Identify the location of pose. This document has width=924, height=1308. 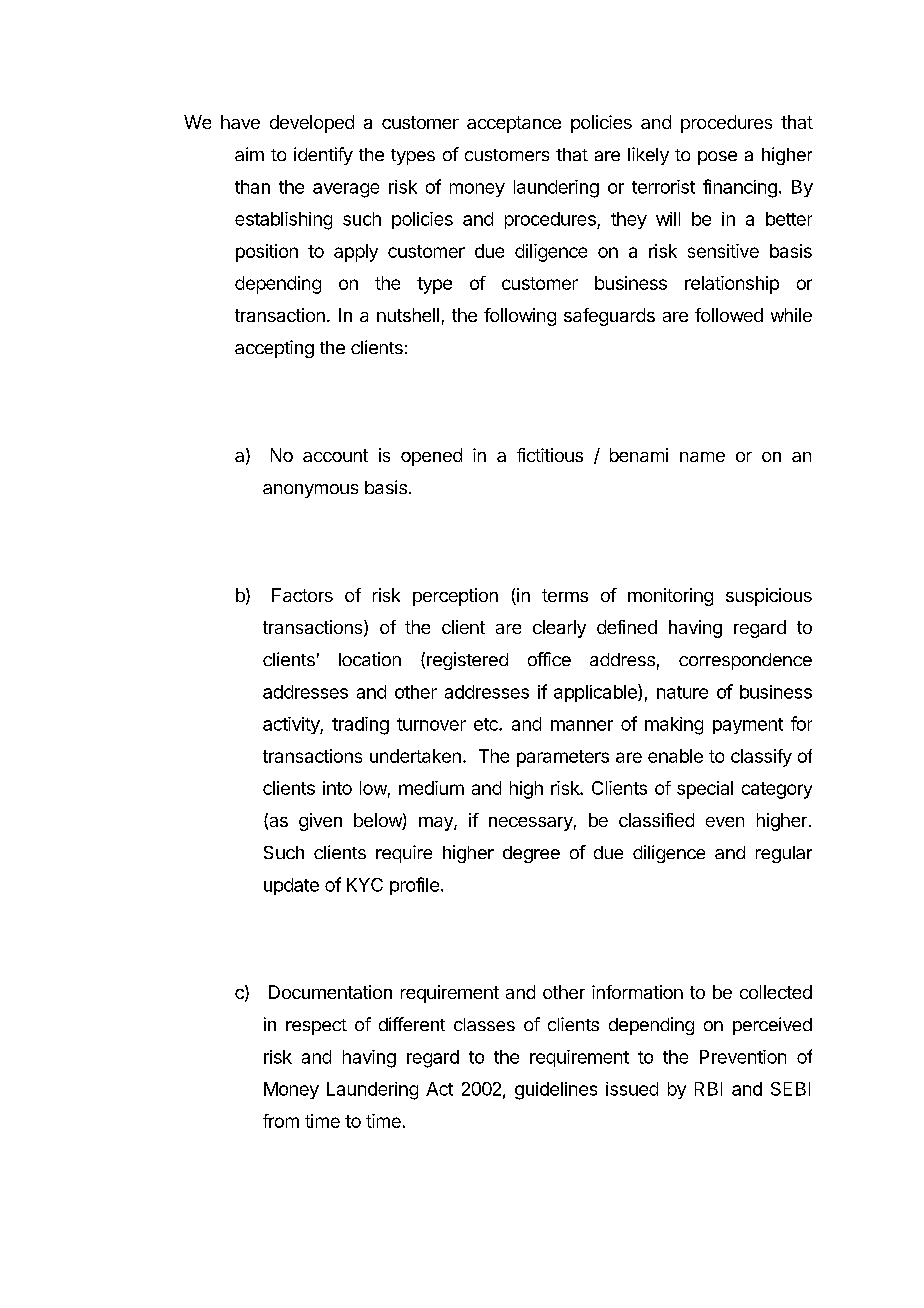
(717, 158).
